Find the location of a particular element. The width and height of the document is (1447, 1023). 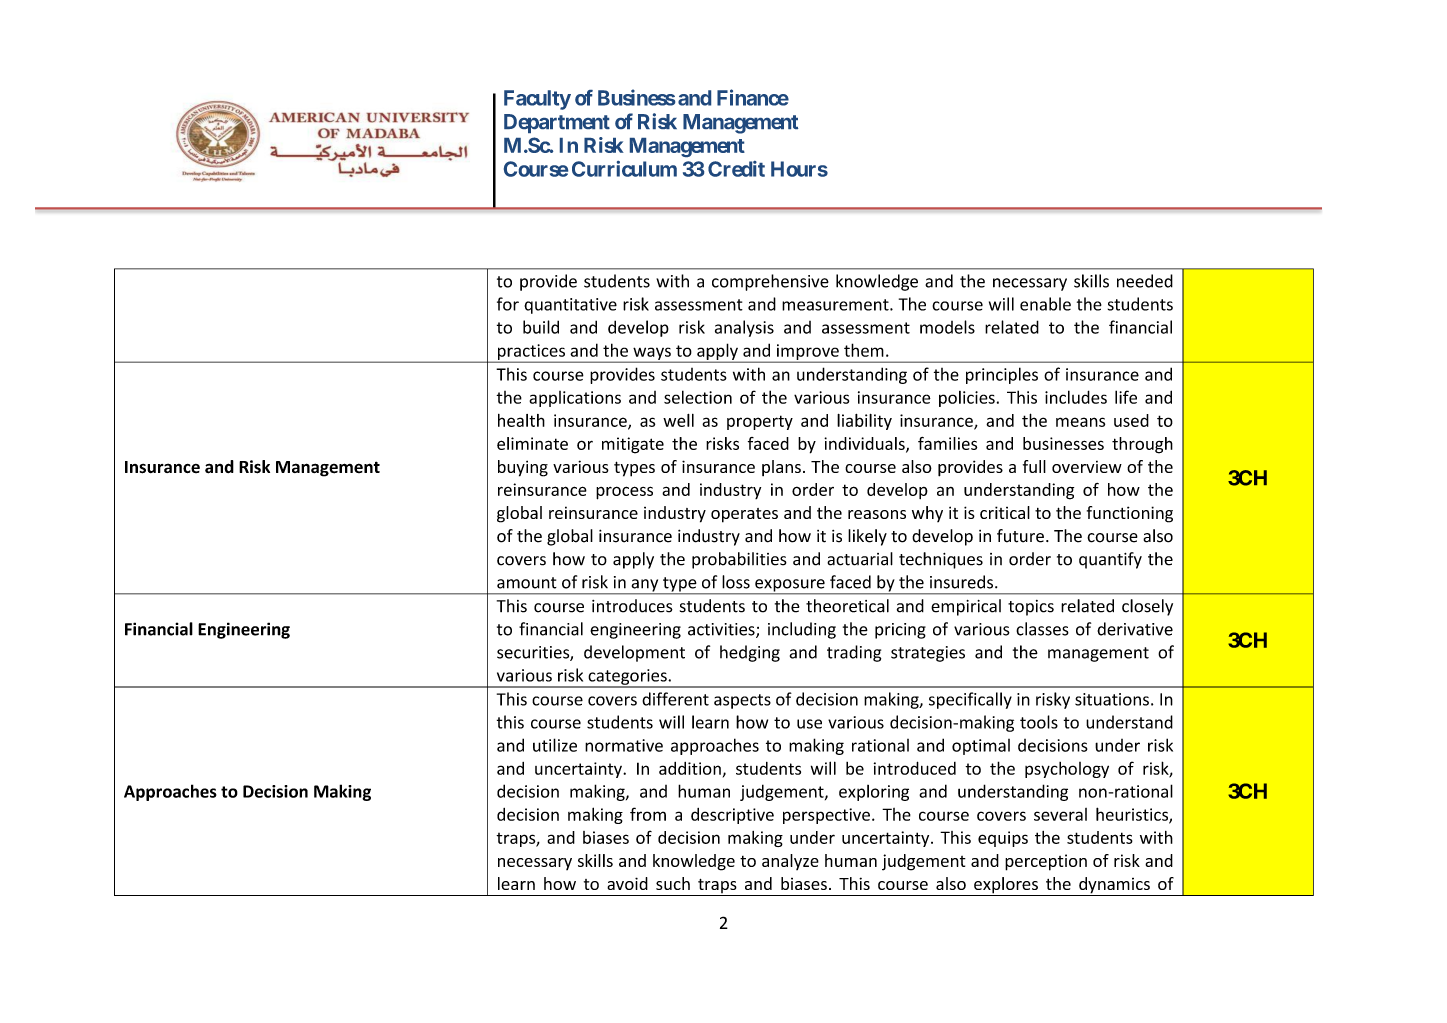

avoid is located at coordinates (627, 883).
